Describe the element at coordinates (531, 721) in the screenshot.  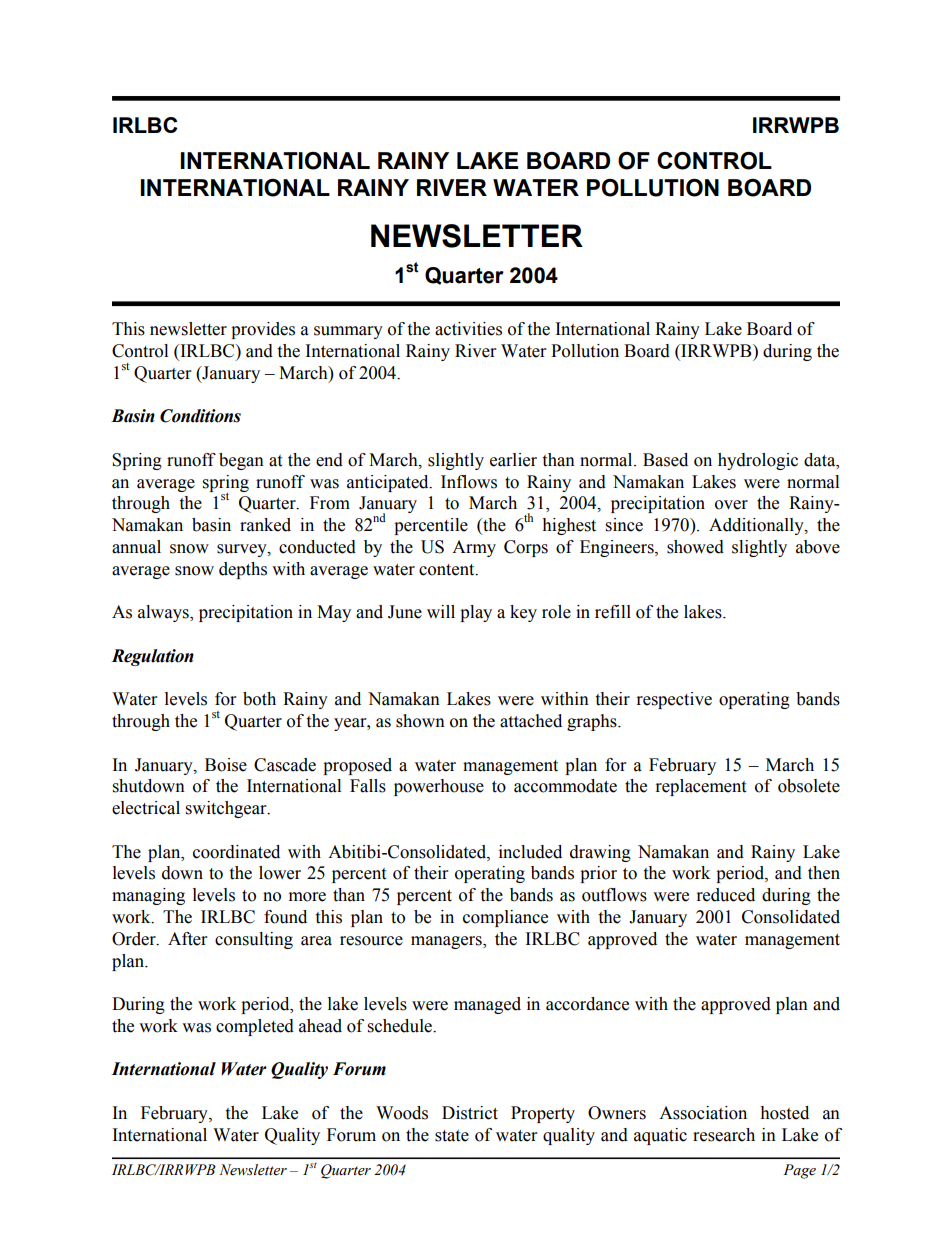
I see `attached` at that location.
